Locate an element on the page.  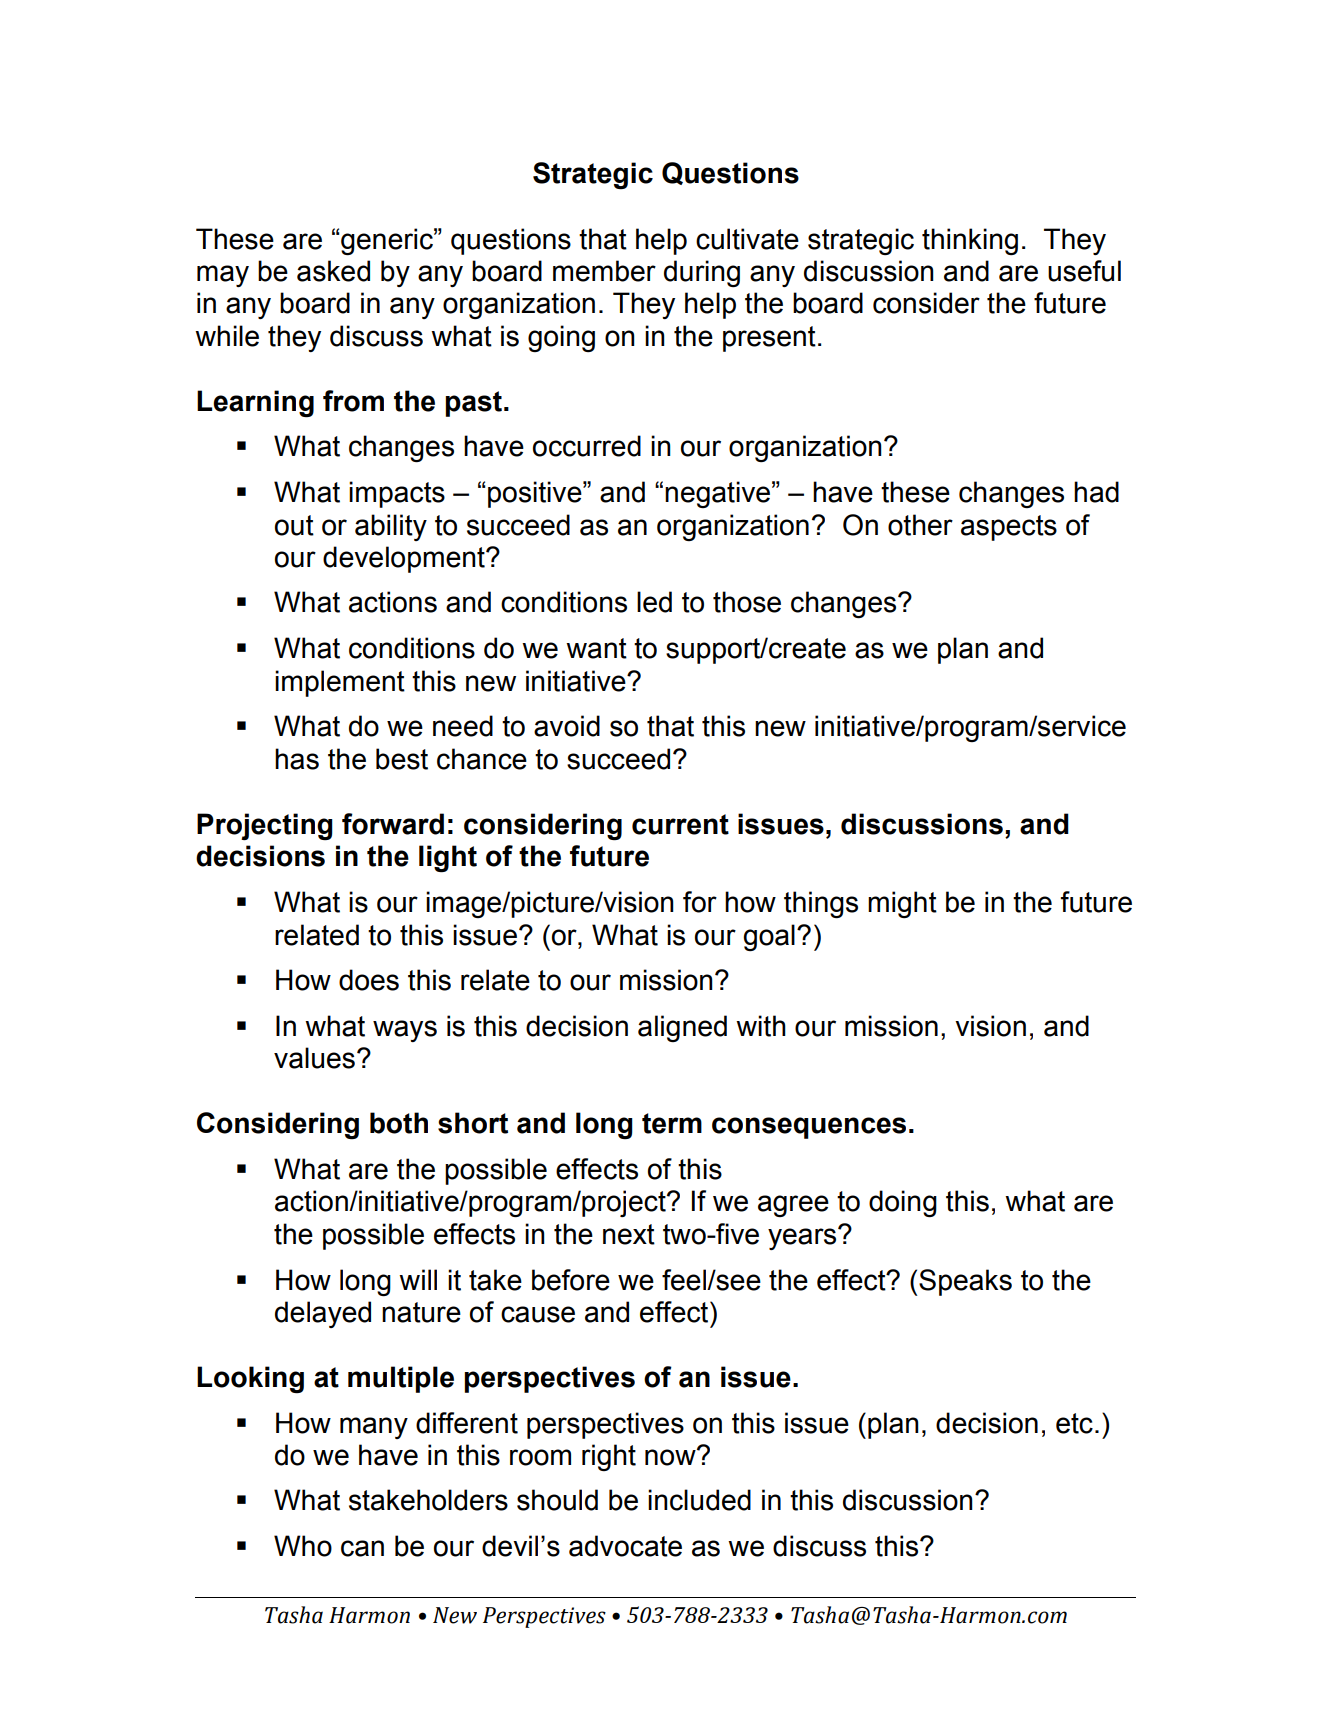
included is located at coordinates (699, 1500).
